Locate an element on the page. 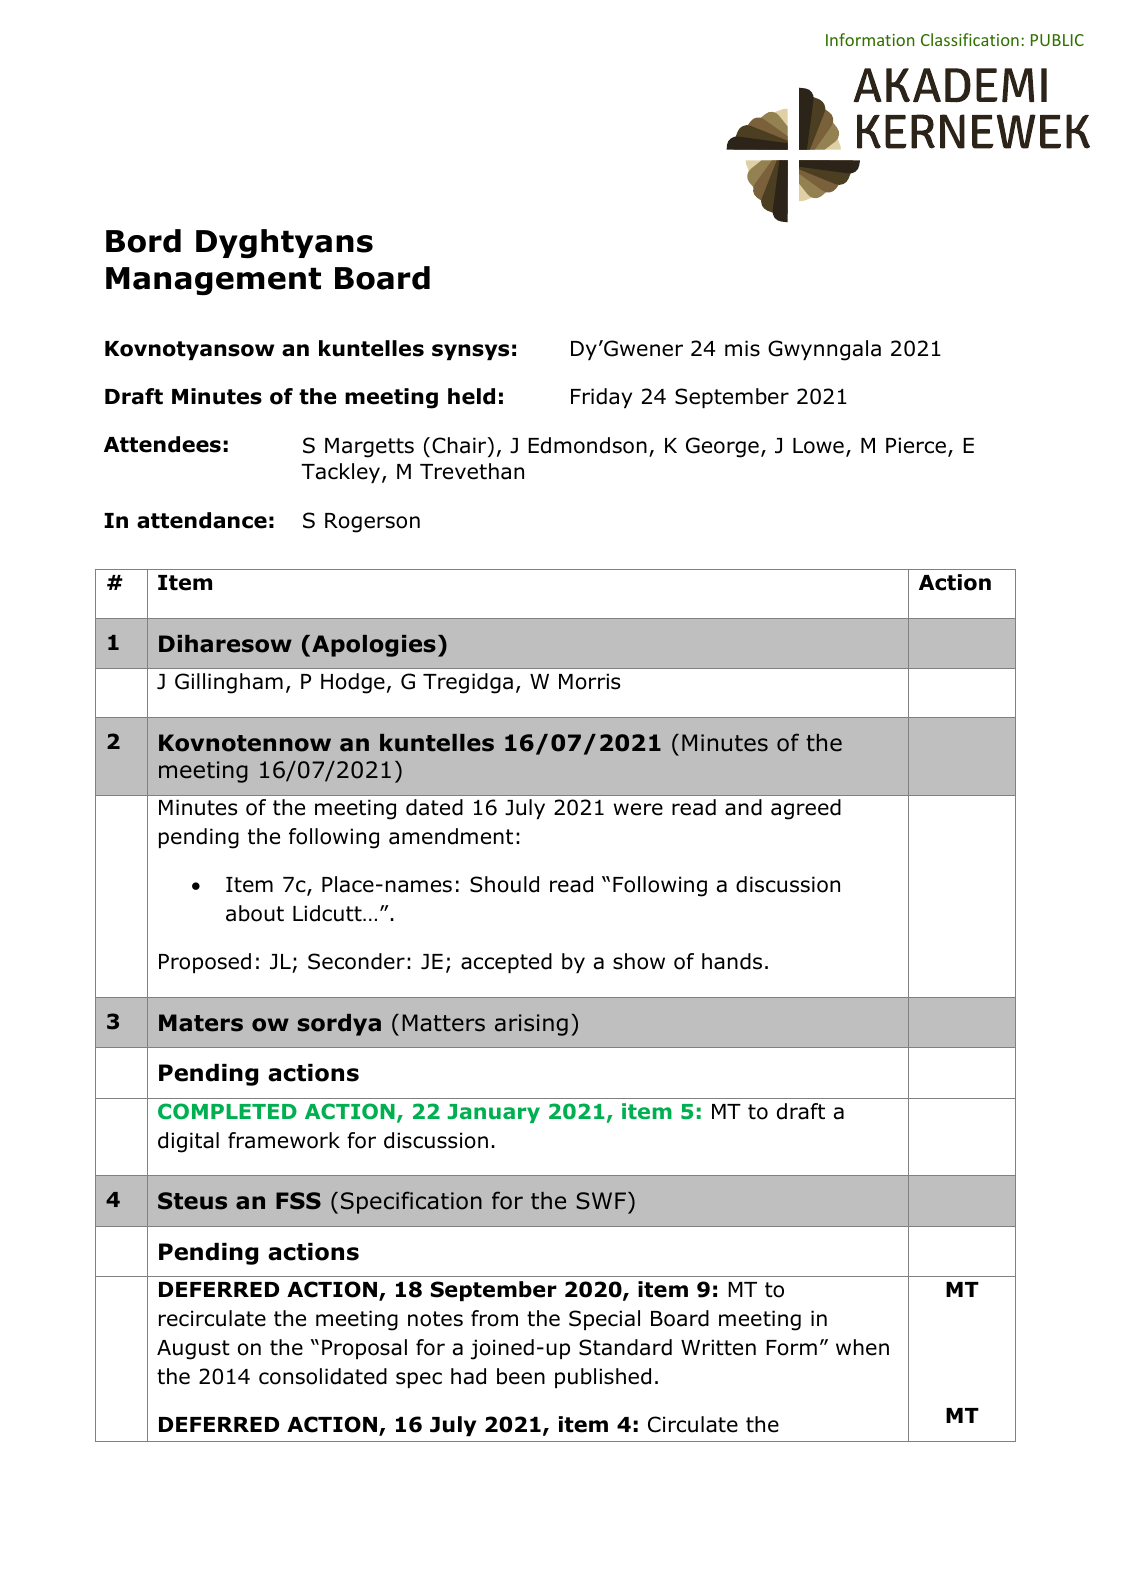 The height and width of the document is (1587, 1122). Morris is located at coordinates (589, 681).
